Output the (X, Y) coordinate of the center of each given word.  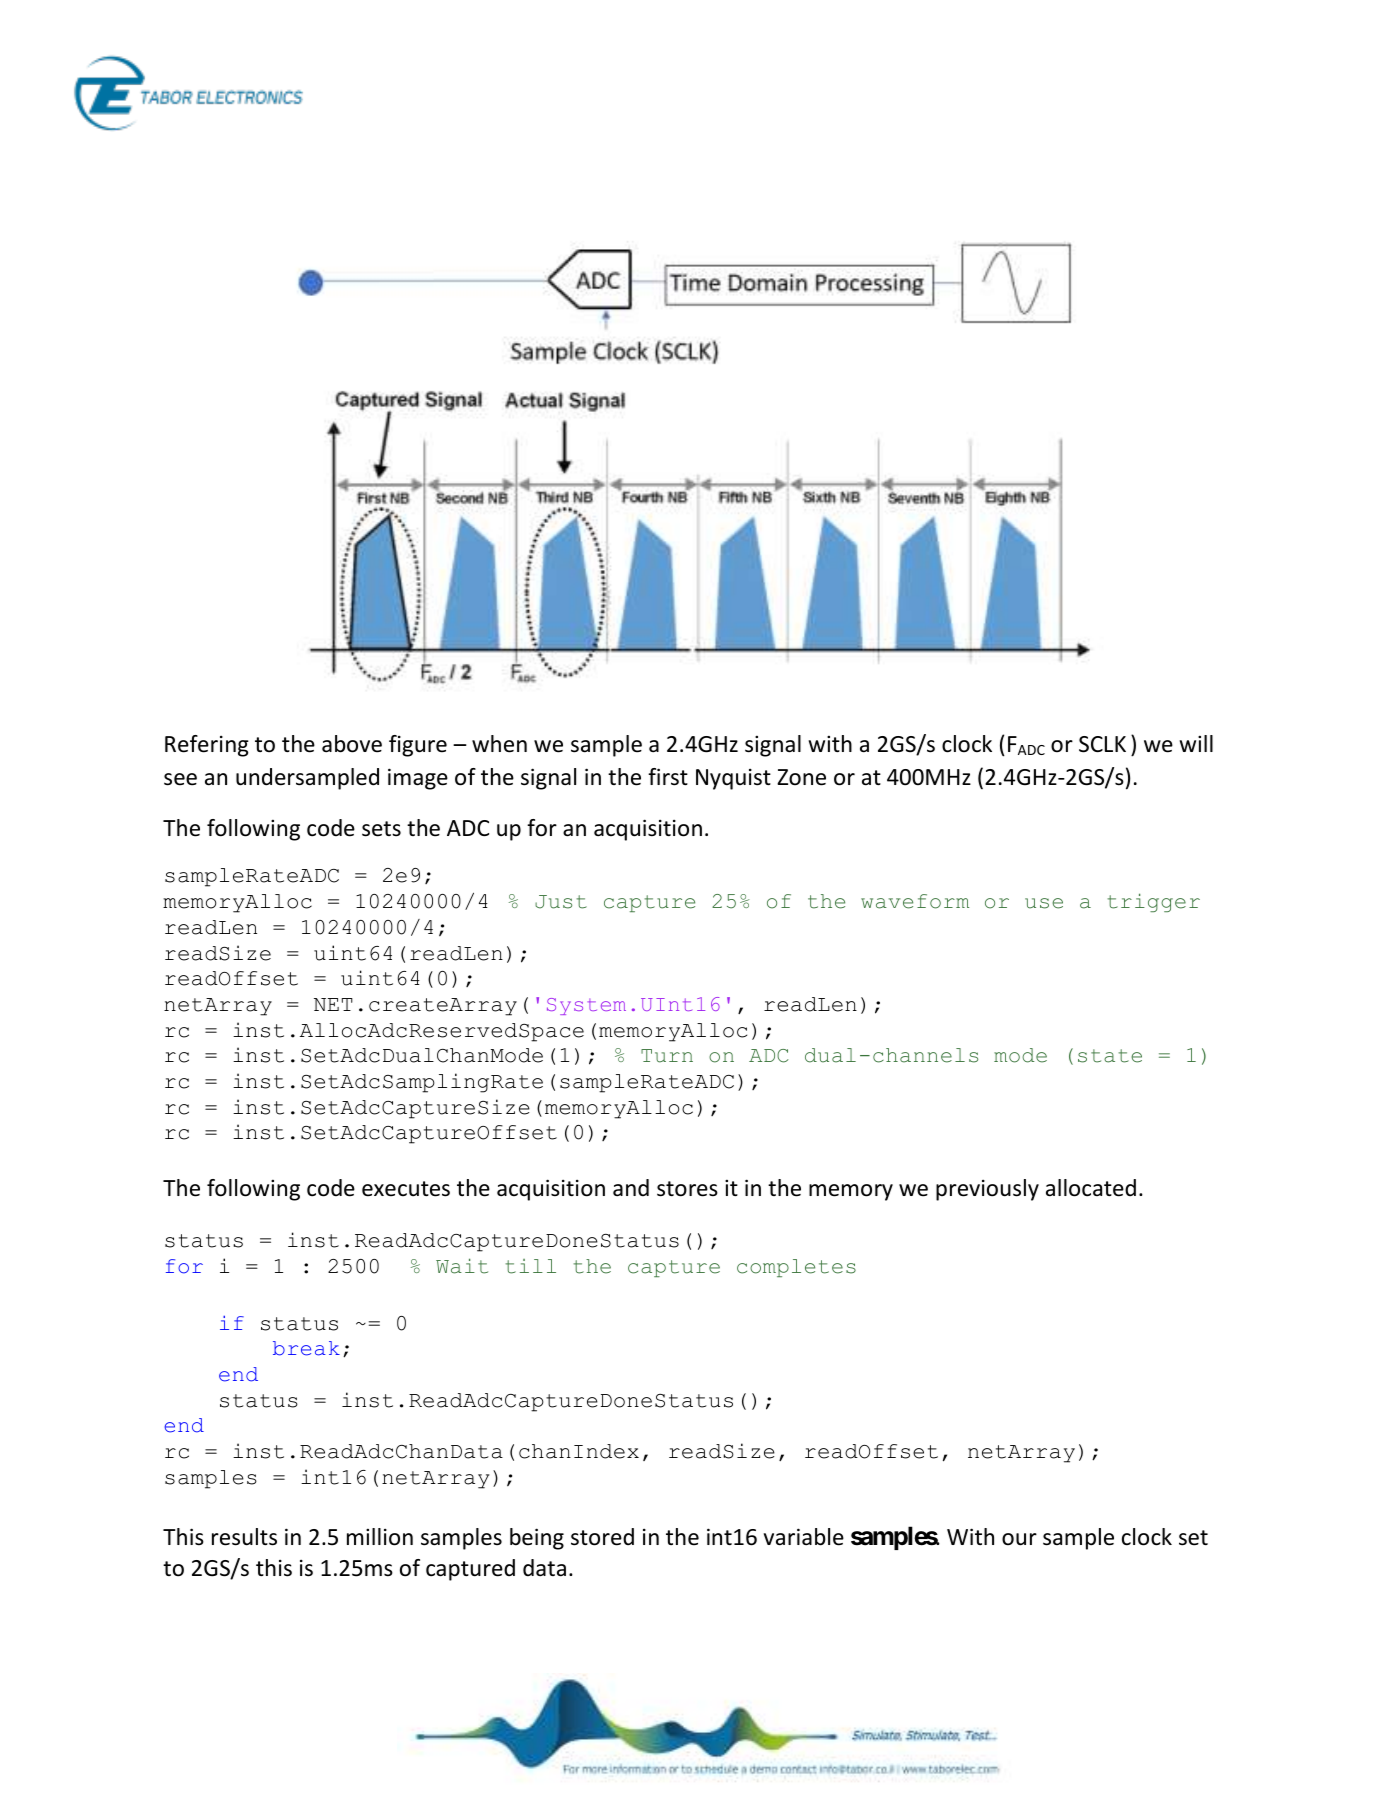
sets (381, 829)
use (1044, 903)
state (1110, 1056)
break (306, 1348)
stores (687, 1189)
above (352, 744)
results (244, 1537)
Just (561, 902)
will (1196, 743)
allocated (1091, 1188)
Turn (667, 1056)
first (668, 777)
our (1019, 1539)
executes (406, 1189)
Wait (462, 1266)
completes (796, 1268)
